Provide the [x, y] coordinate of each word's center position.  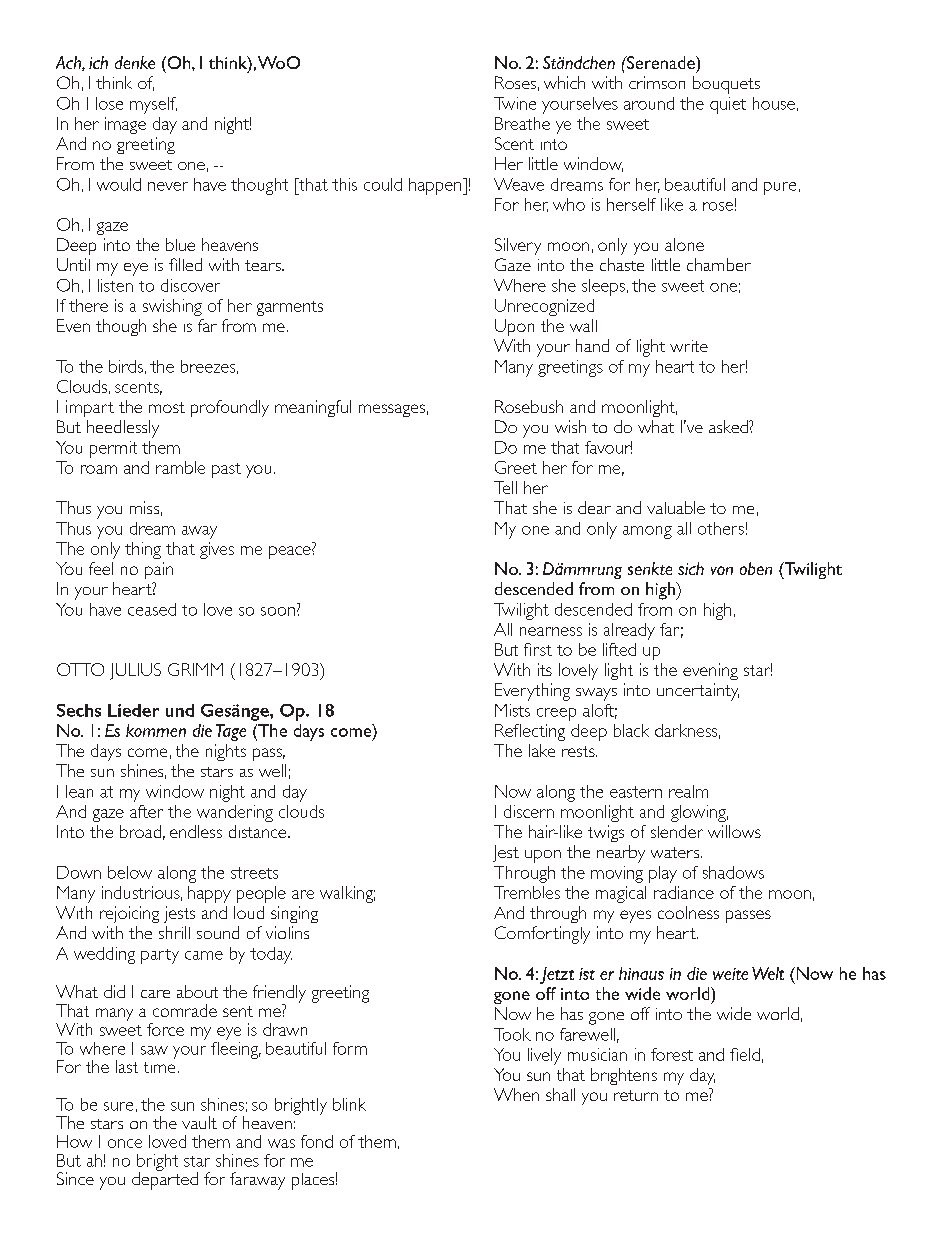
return [636, 1095]
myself [153, 105]
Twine [515, 103]
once [125, 1143]
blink [349, 1104]
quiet [728, 105]
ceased [152, 609]
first [538, 649]
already [629, 631]
